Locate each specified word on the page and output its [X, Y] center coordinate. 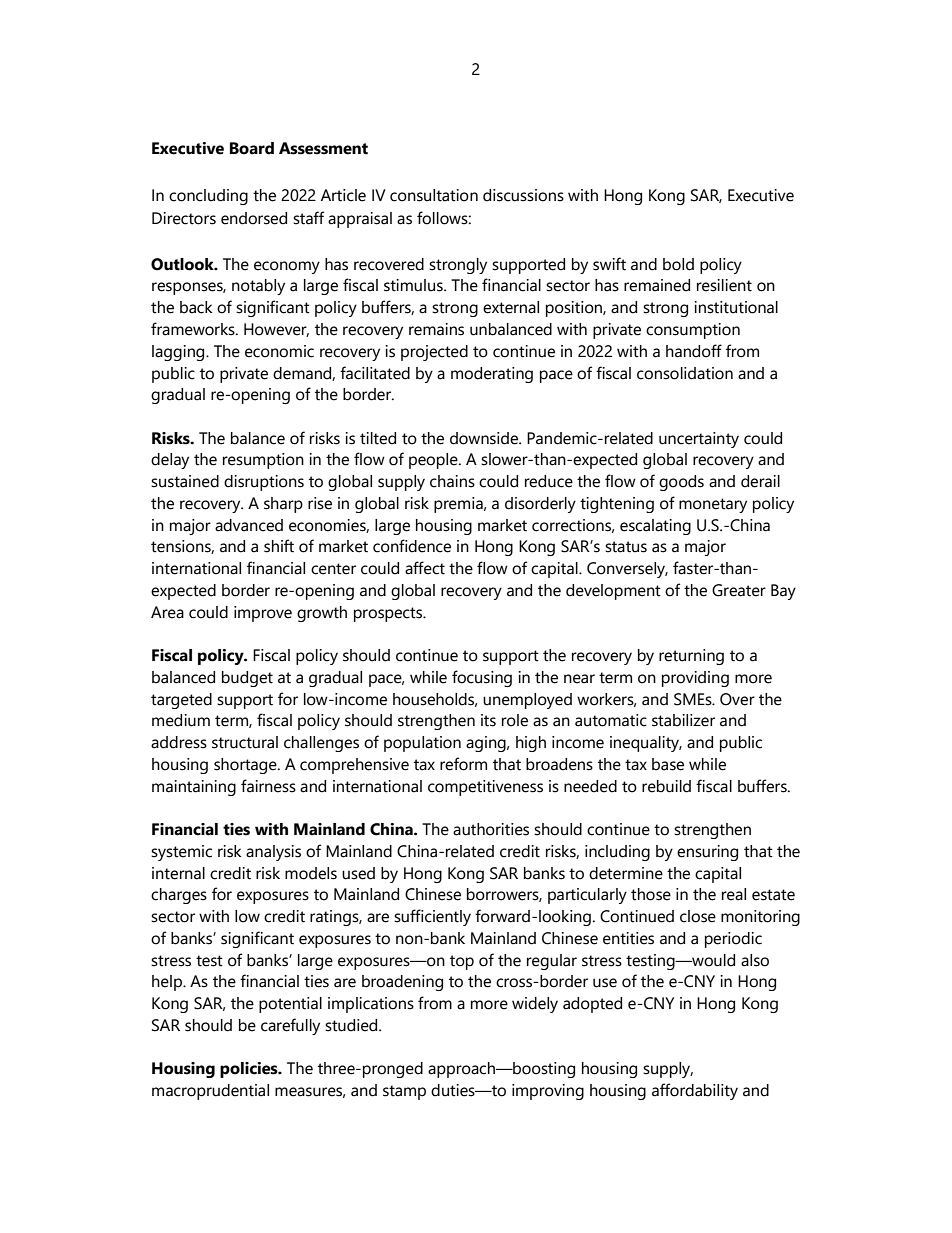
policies [250, 1070]
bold [678, 264]
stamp [404, 1092]
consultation [434, 195]
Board [252, 148]
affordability [695, 1091]
